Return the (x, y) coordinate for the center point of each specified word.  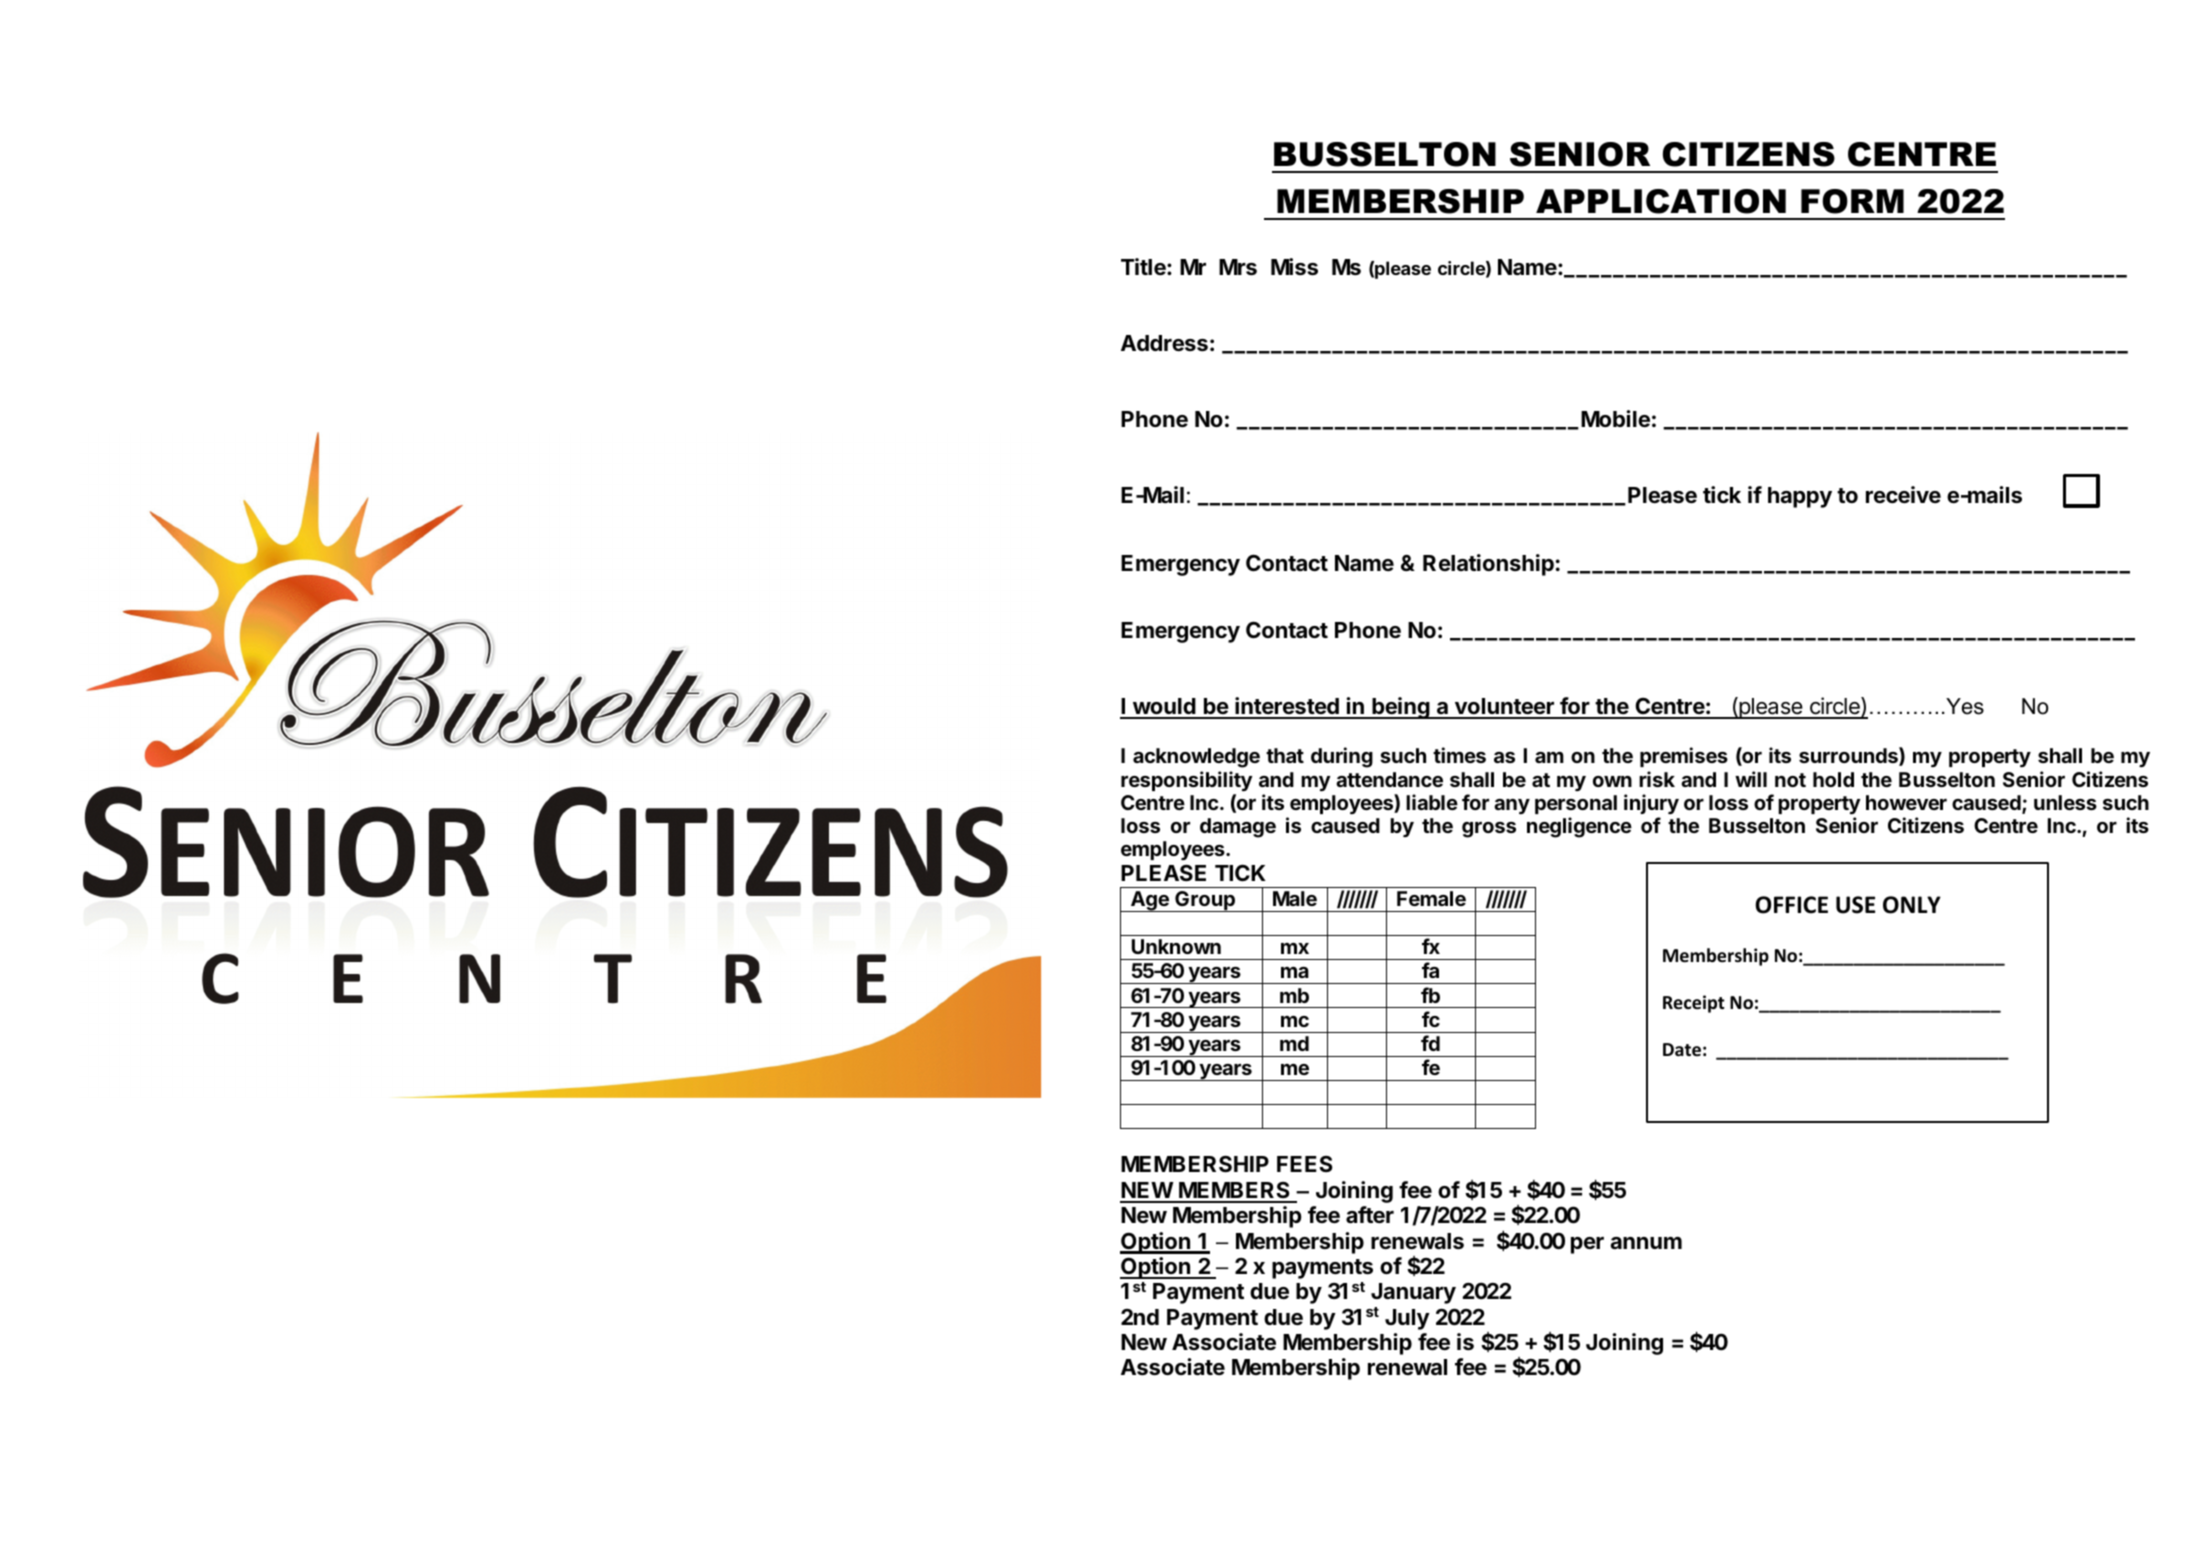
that (1285, 755)
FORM (1852, 201)
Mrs (1238, 267)
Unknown (1176, 946)
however (1906, 802)
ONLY (1912, 905)
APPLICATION (1661, 201)
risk (1657, 779)
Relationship (1488, 565)
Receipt (1694, 1004)
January (1413, 1293)
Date (1682, 1050)
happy (1800, 497)
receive (1903, 495)
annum (1646, 1243)
